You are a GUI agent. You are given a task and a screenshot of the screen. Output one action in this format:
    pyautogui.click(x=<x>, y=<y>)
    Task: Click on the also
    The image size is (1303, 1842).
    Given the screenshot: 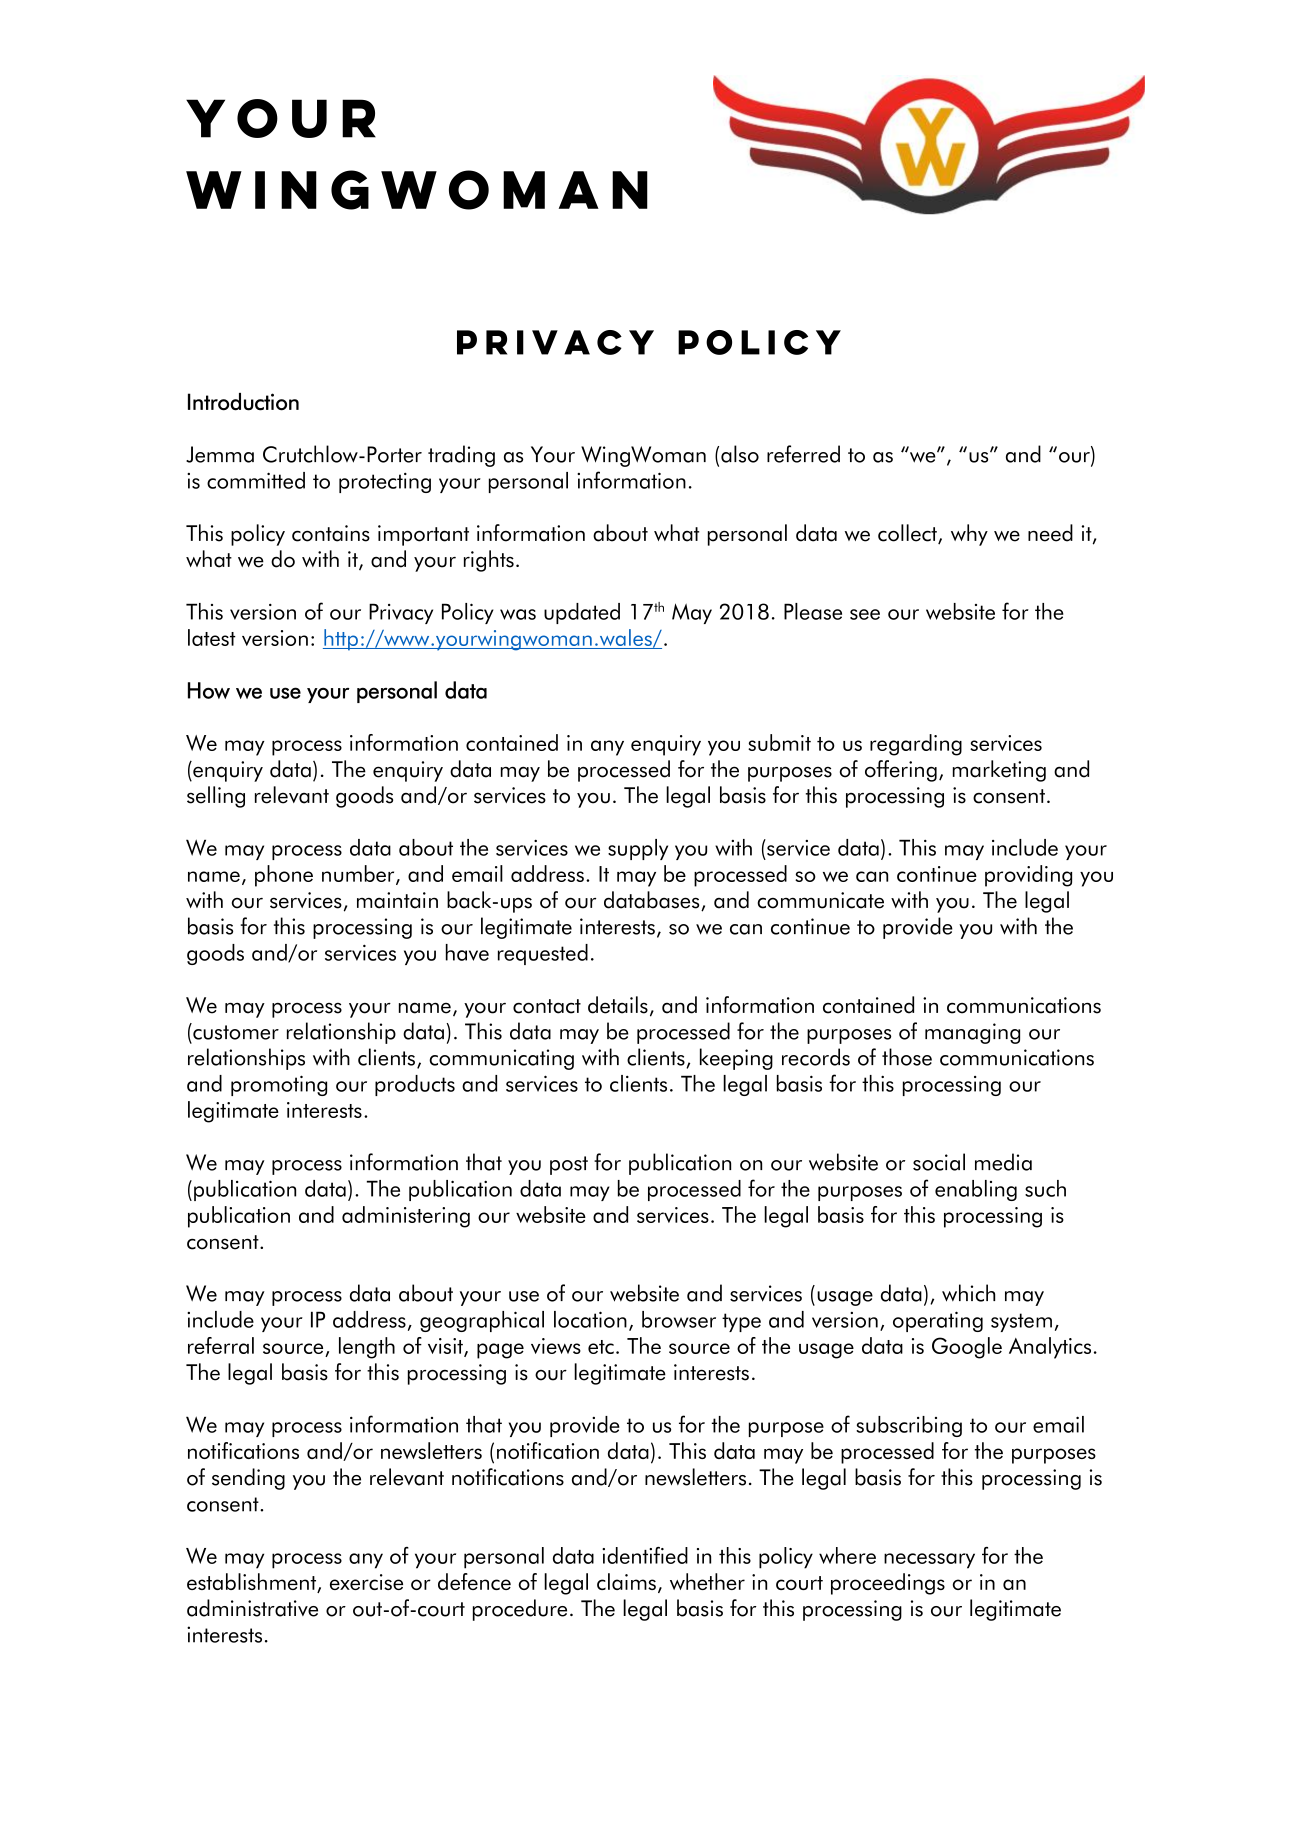 What is the action you would take?
    pyautogui.click(x=740, y=454)
